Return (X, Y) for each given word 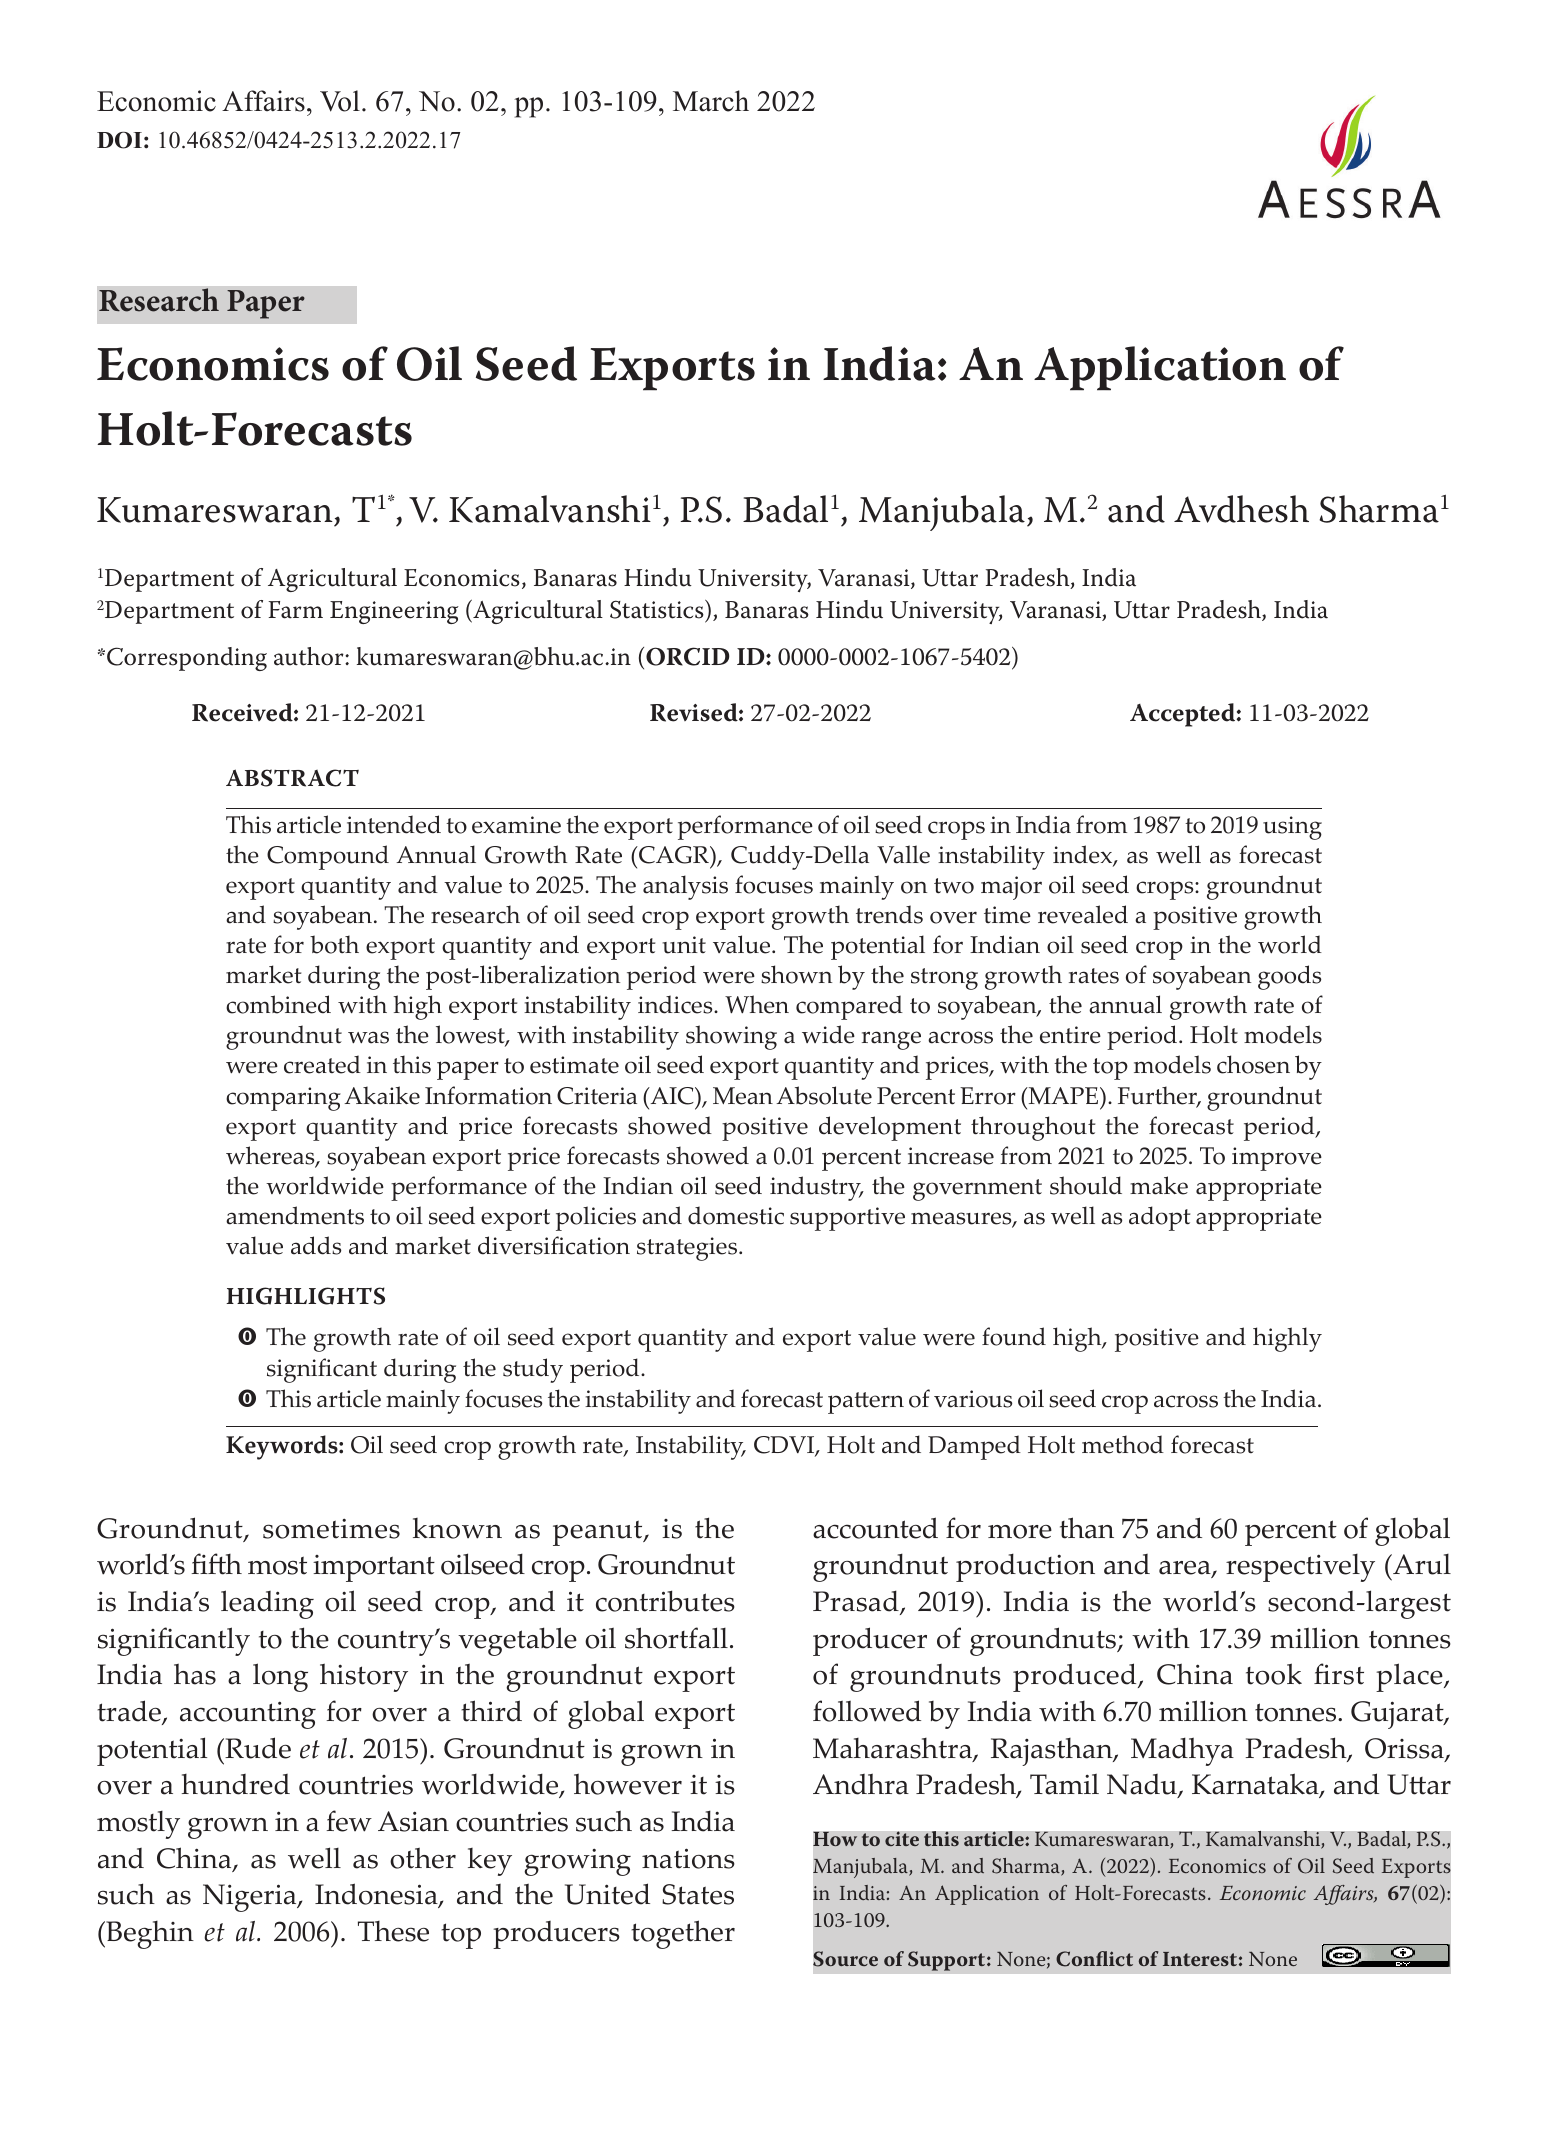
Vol (340, 101)
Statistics (658, 611)
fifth (216, 1564)
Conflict (1094, 1959)
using (1292, 828)
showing (731, 1037)
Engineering (394, 612)
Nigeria (251, 1898)
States (698, 1894)
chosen (1253, 1064)
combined (278, 1004)
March (711, 101)
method (1123, 1444)
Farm (295, 610)
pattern (866, 1403)
